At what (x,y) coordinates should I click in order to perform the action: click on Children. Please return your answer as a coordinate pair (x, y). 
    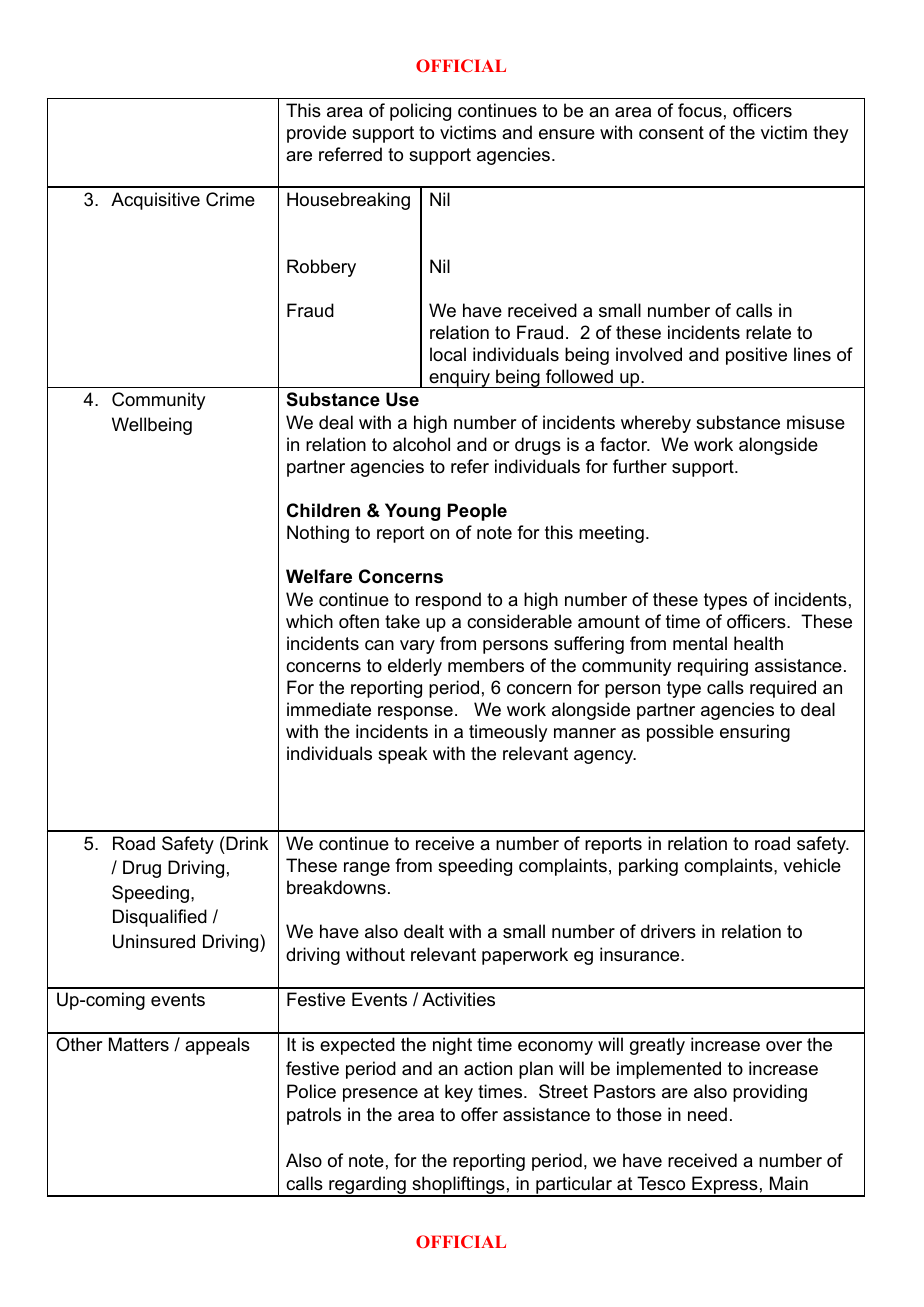
    Looking at the image, I should click on (323, 510).
